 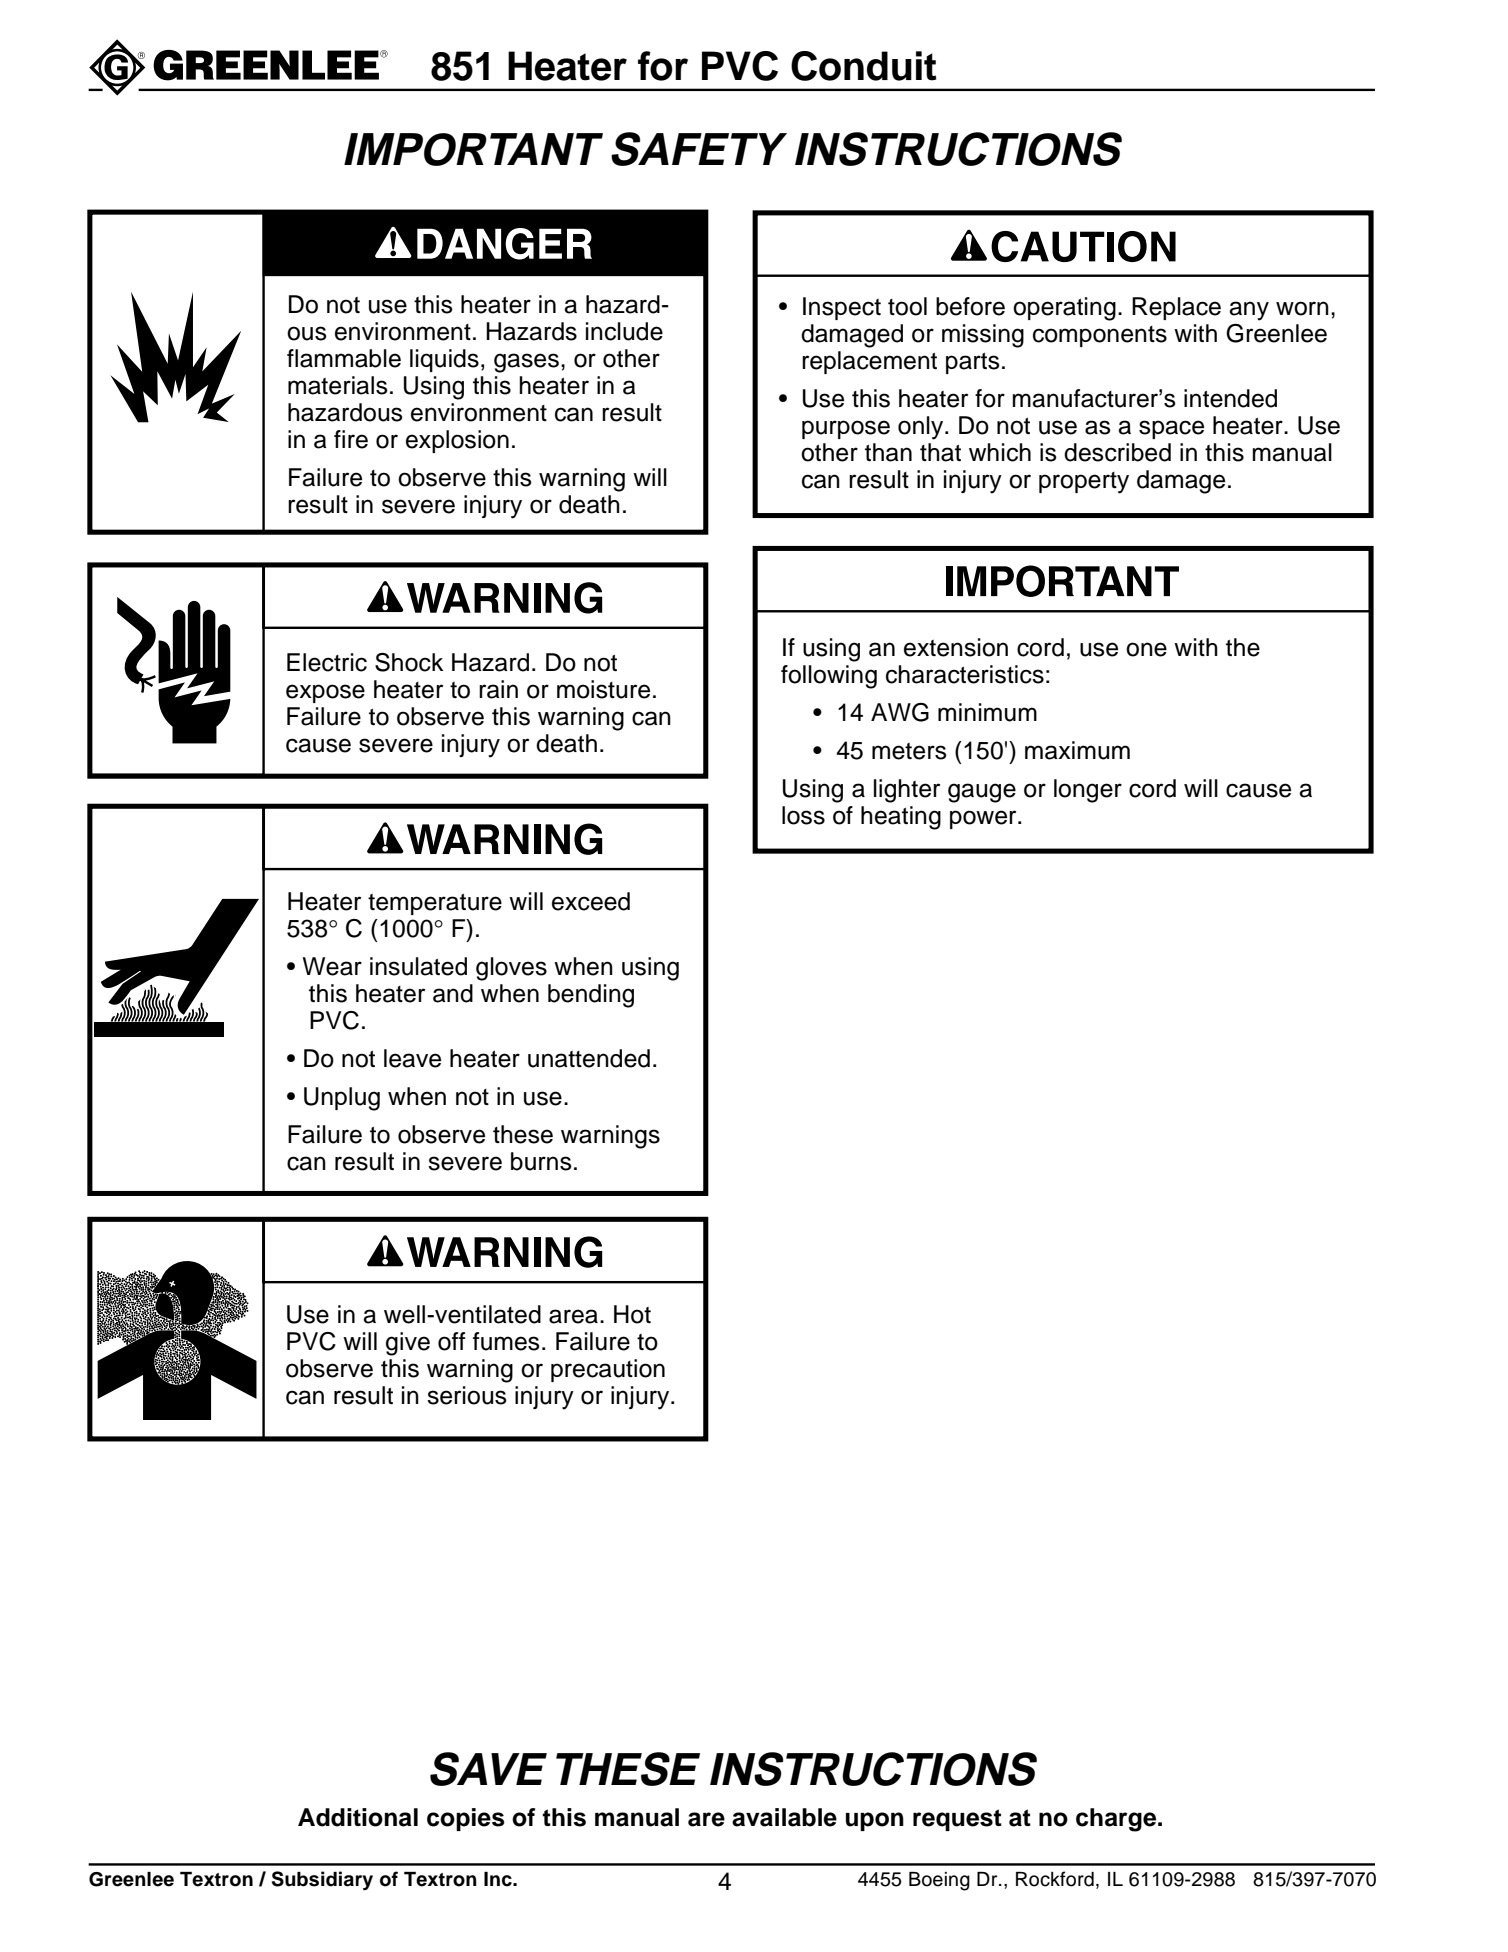 I want to click on maximum, so click(x=1077, y=750).
